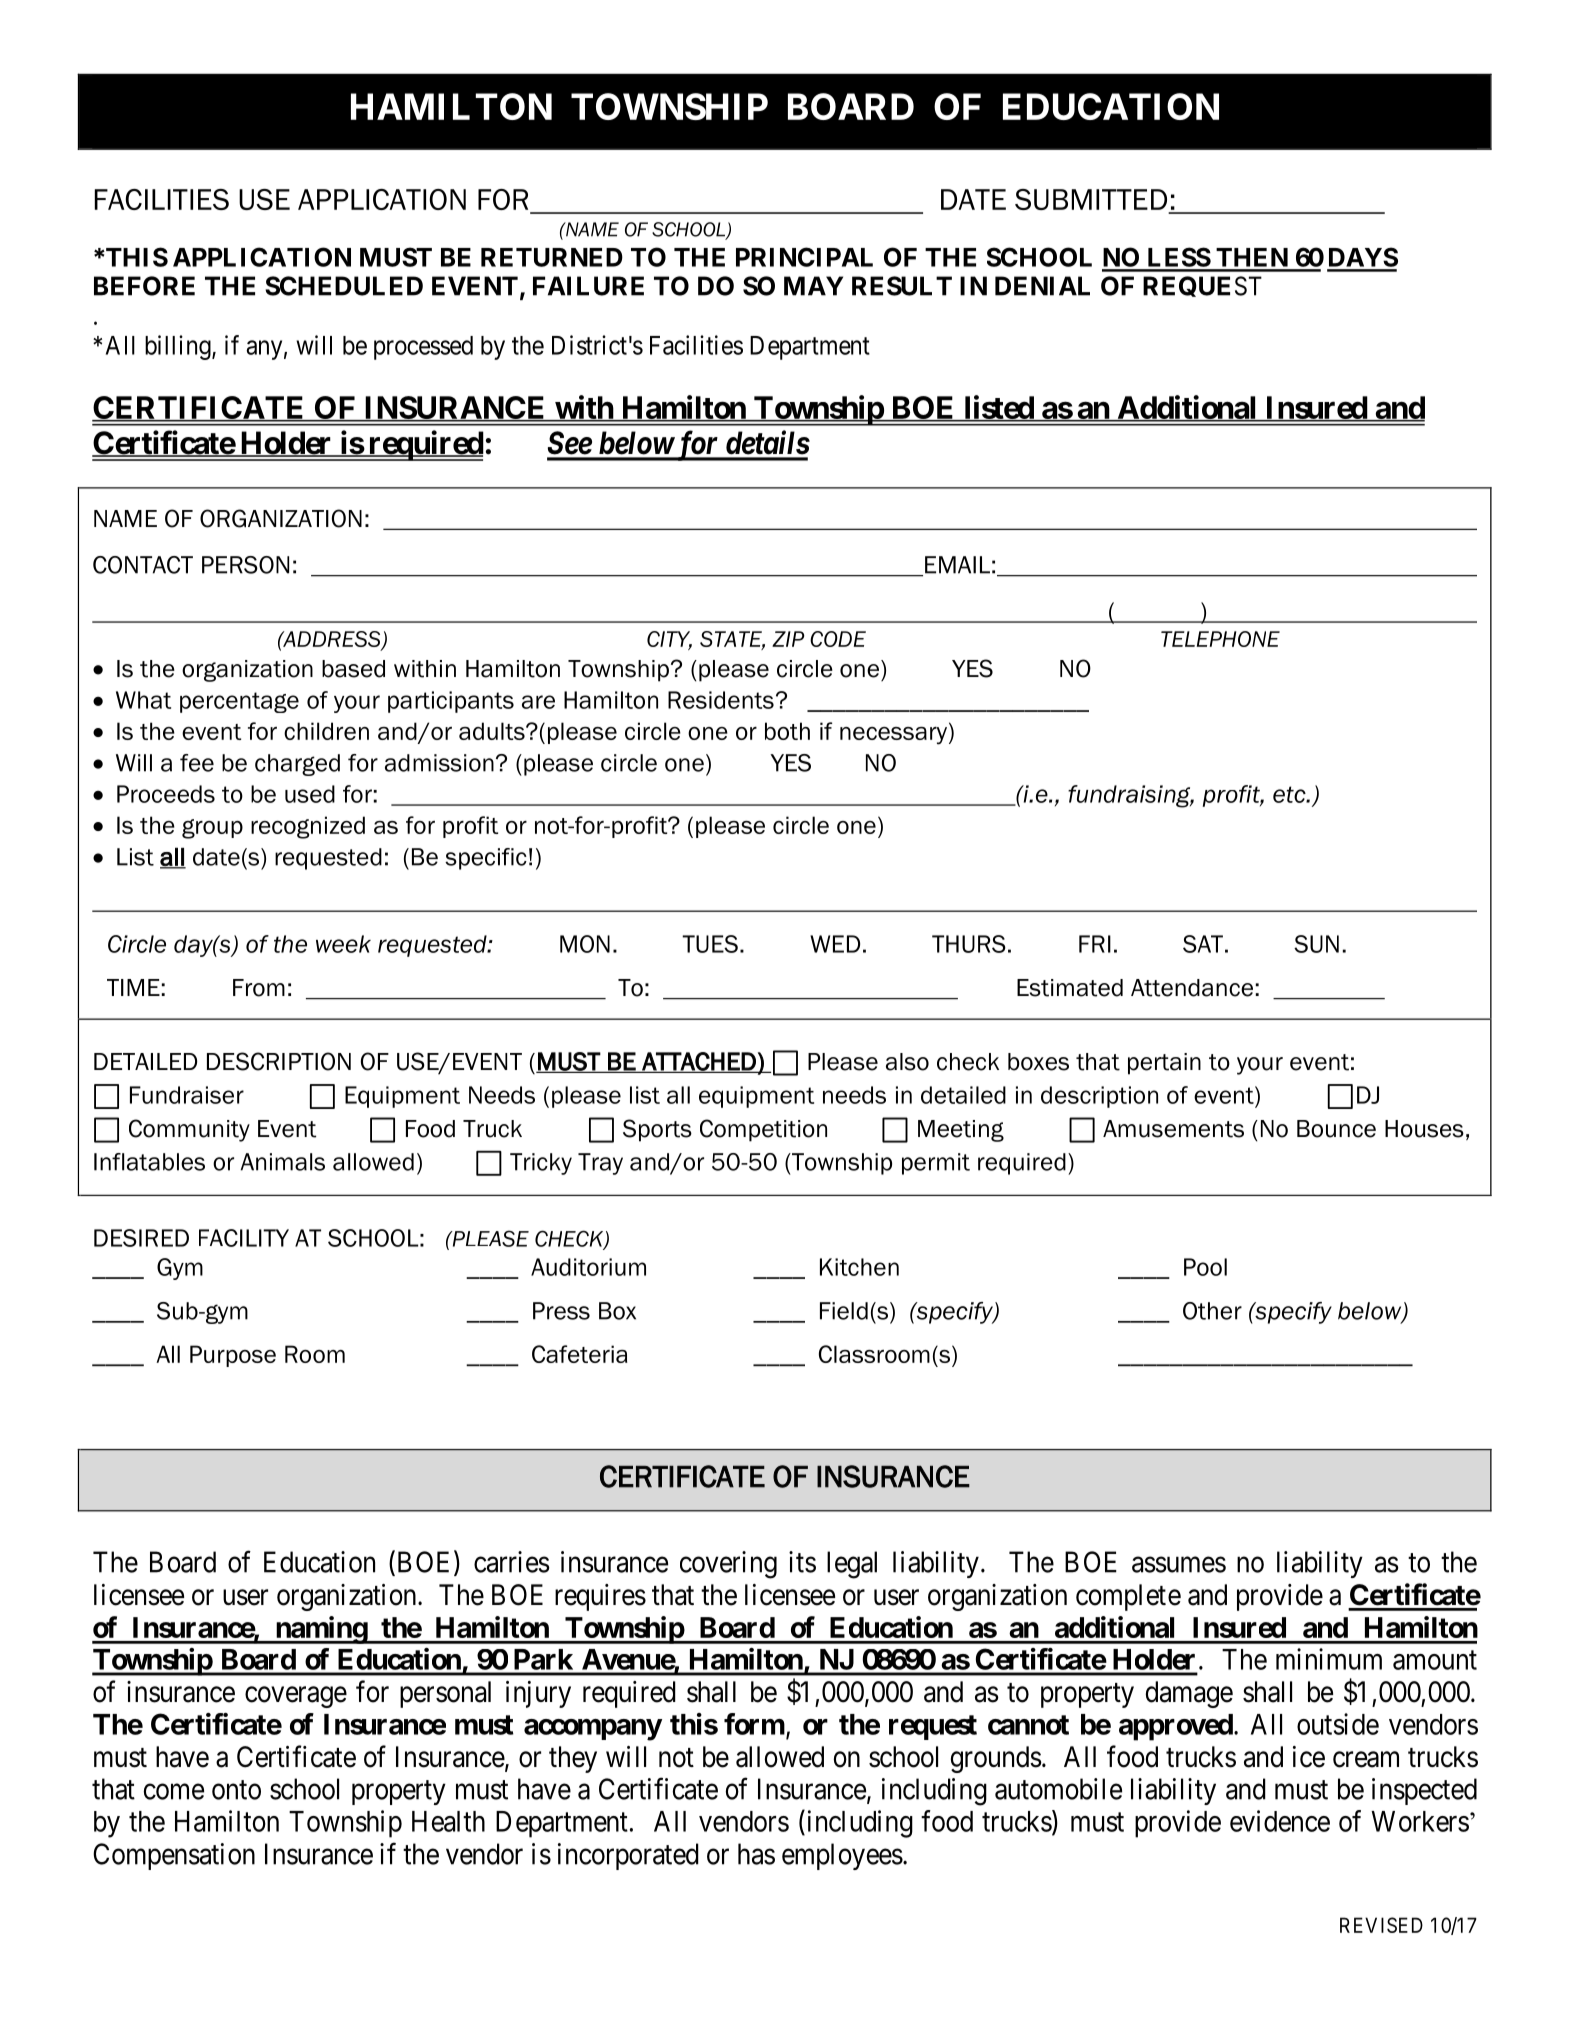 The image size is (1569, 2030). I want to click on pertain, so click(1164, 1064).
